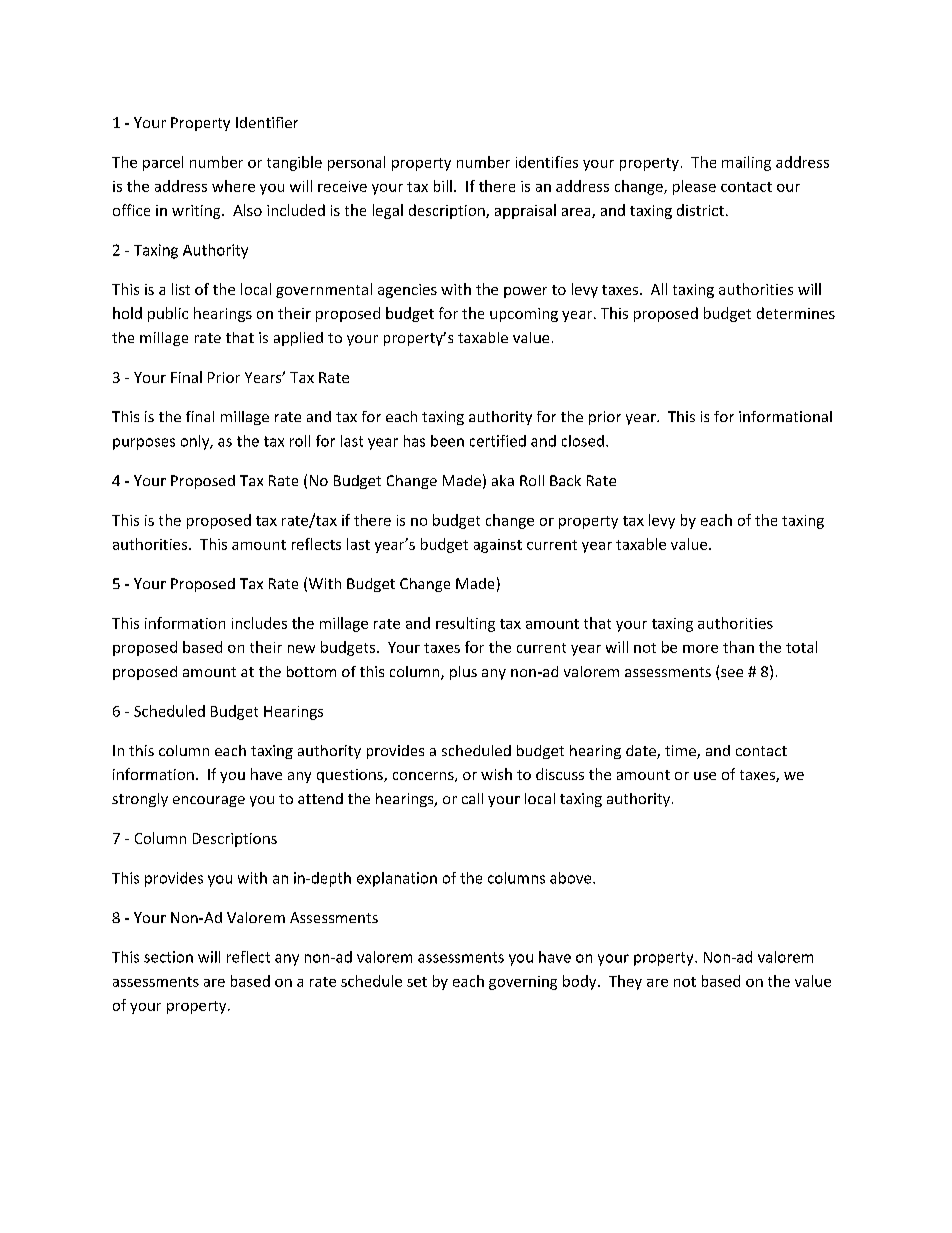 This screenshot has width=952, height=1233. Describe the element at coordinates (168, 957) in the screenshot. I see `section` at that location.
